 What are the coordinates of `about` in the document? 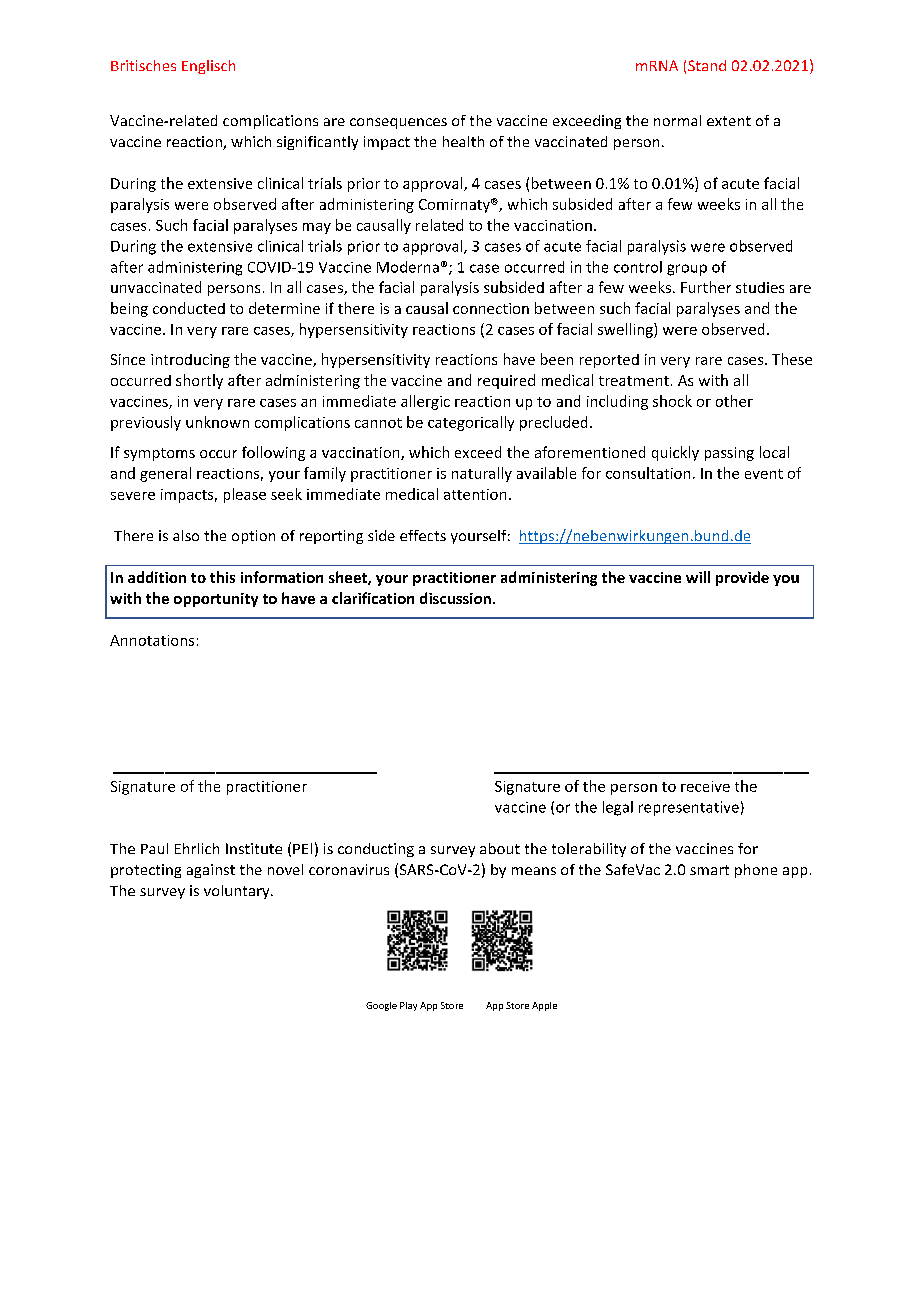 It's located at (500, 848).
